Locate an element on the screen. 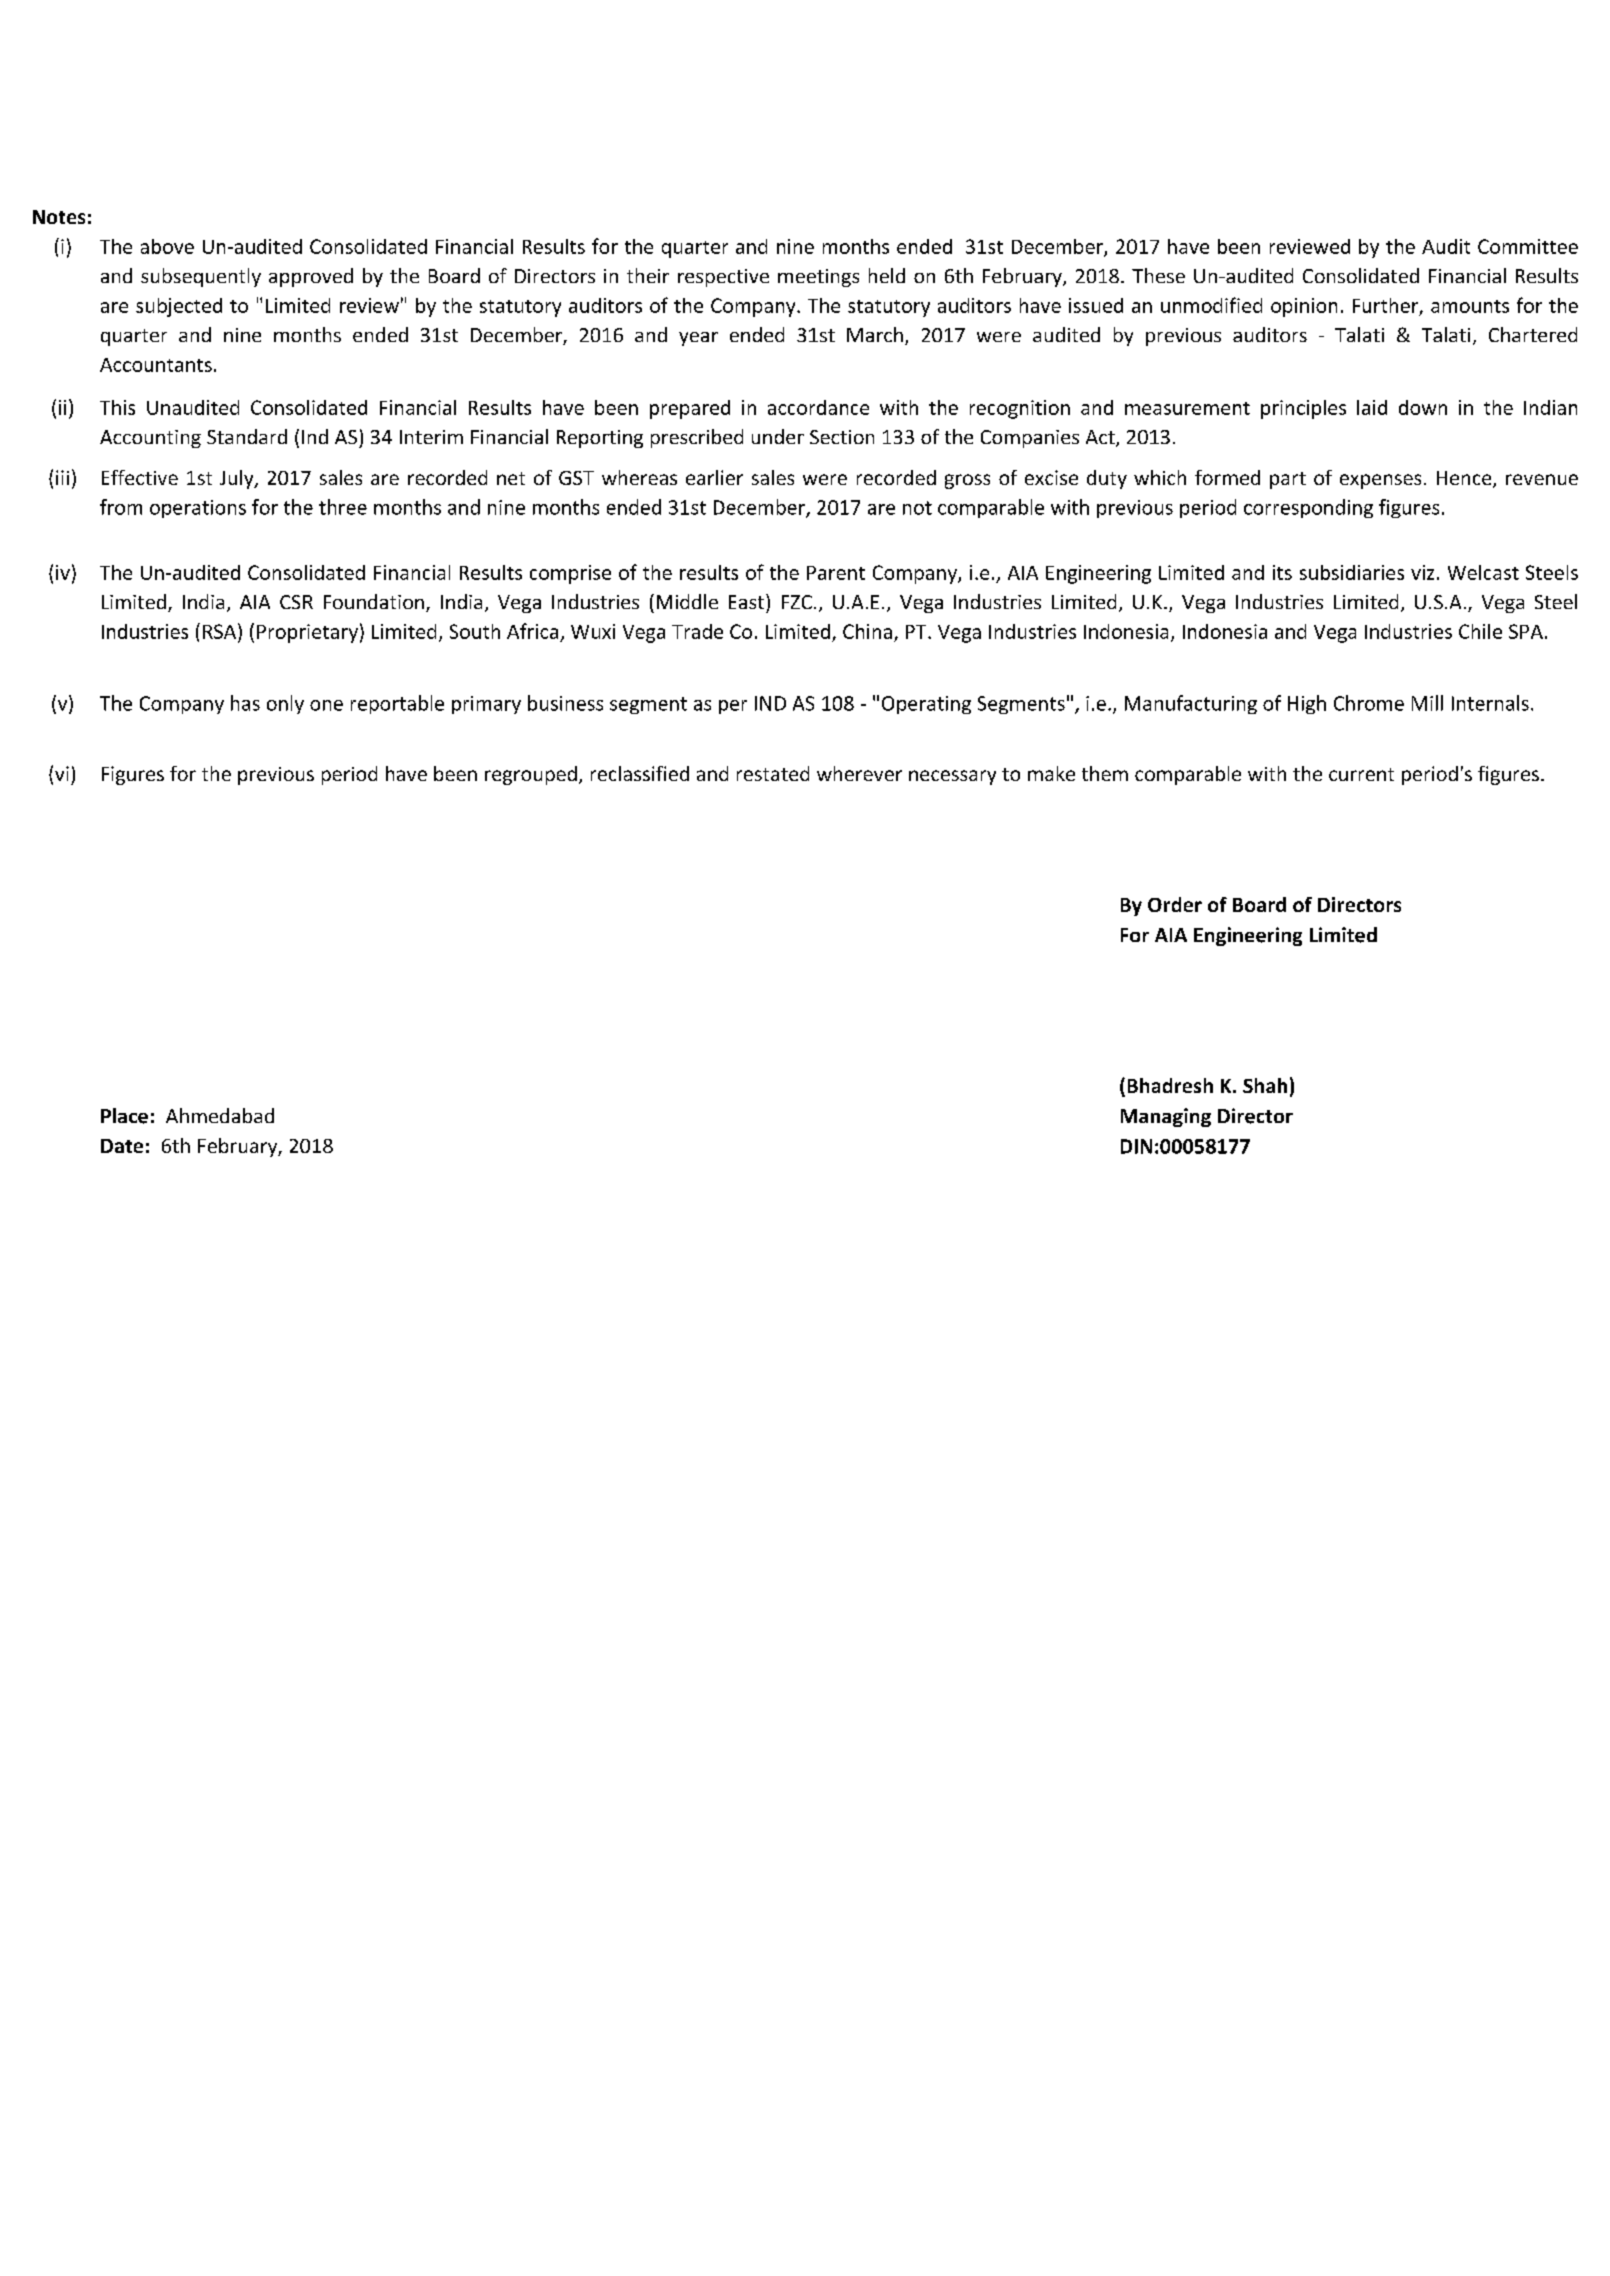  Ahmedabad is located at coordinates (220, 1115).
